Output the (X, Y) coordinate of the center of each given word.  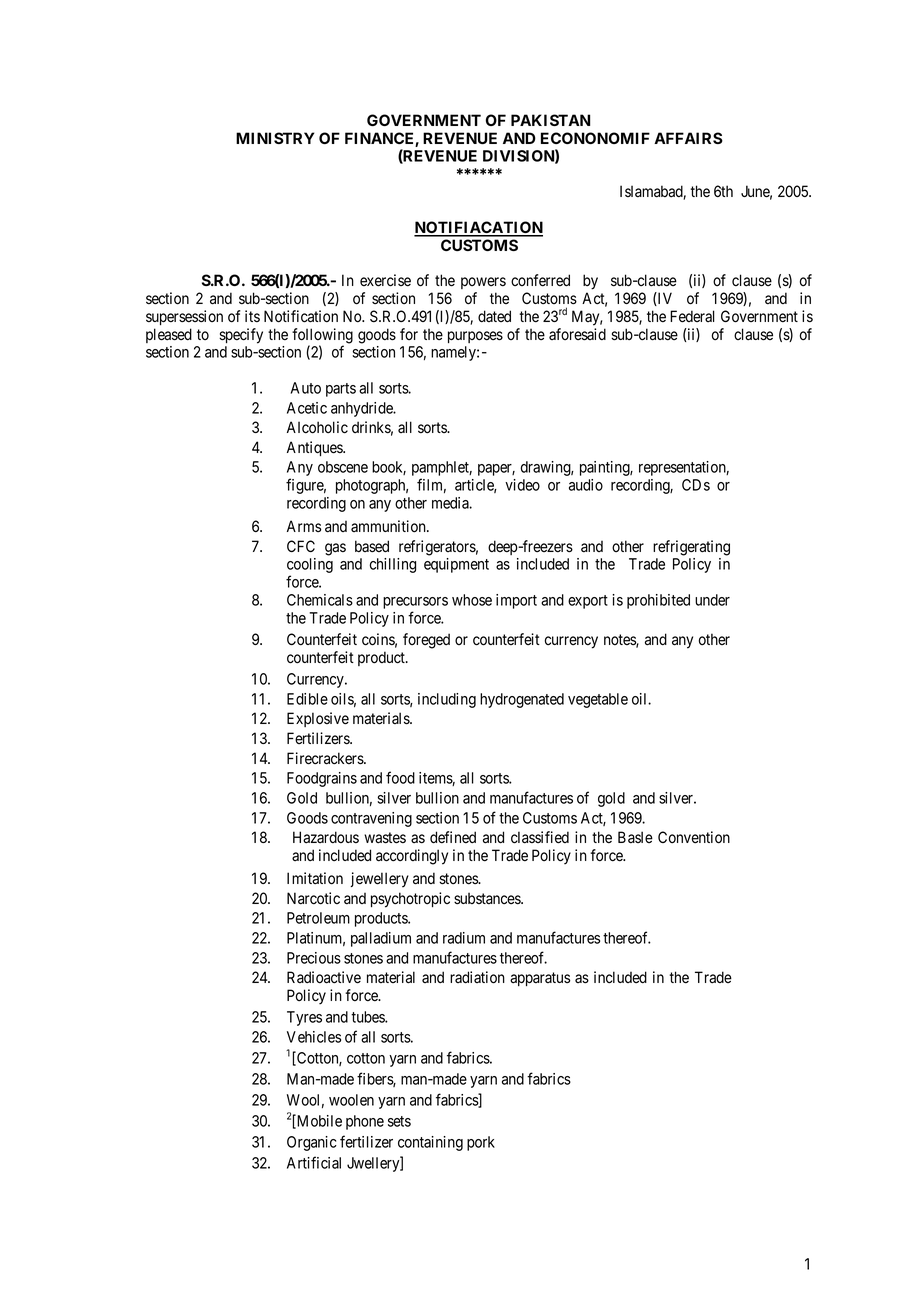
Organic (312, 1143)
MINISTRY (275, 138)
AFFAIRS (688, 138)
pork (481, 1143)
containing (430, 1143)
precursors (415, 603)
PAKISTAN (550, 120)
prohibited (658, 601)
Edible (307, 699)
